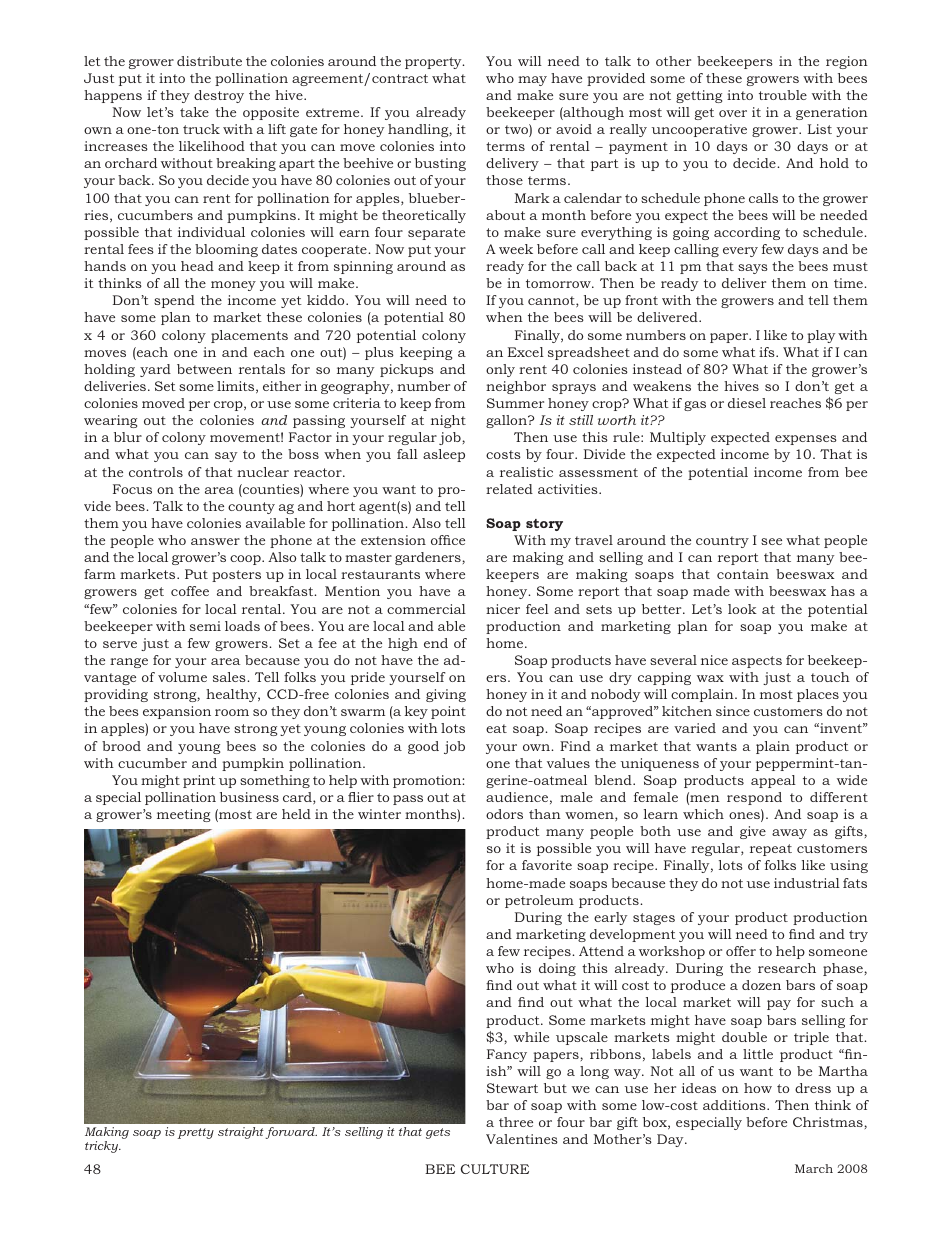 The width and height of the screenshot is (952, 1233). What do you see at coordinates (735, 1105) in the screenshot?
I see `additions` at bounding box center [735, 1105].
